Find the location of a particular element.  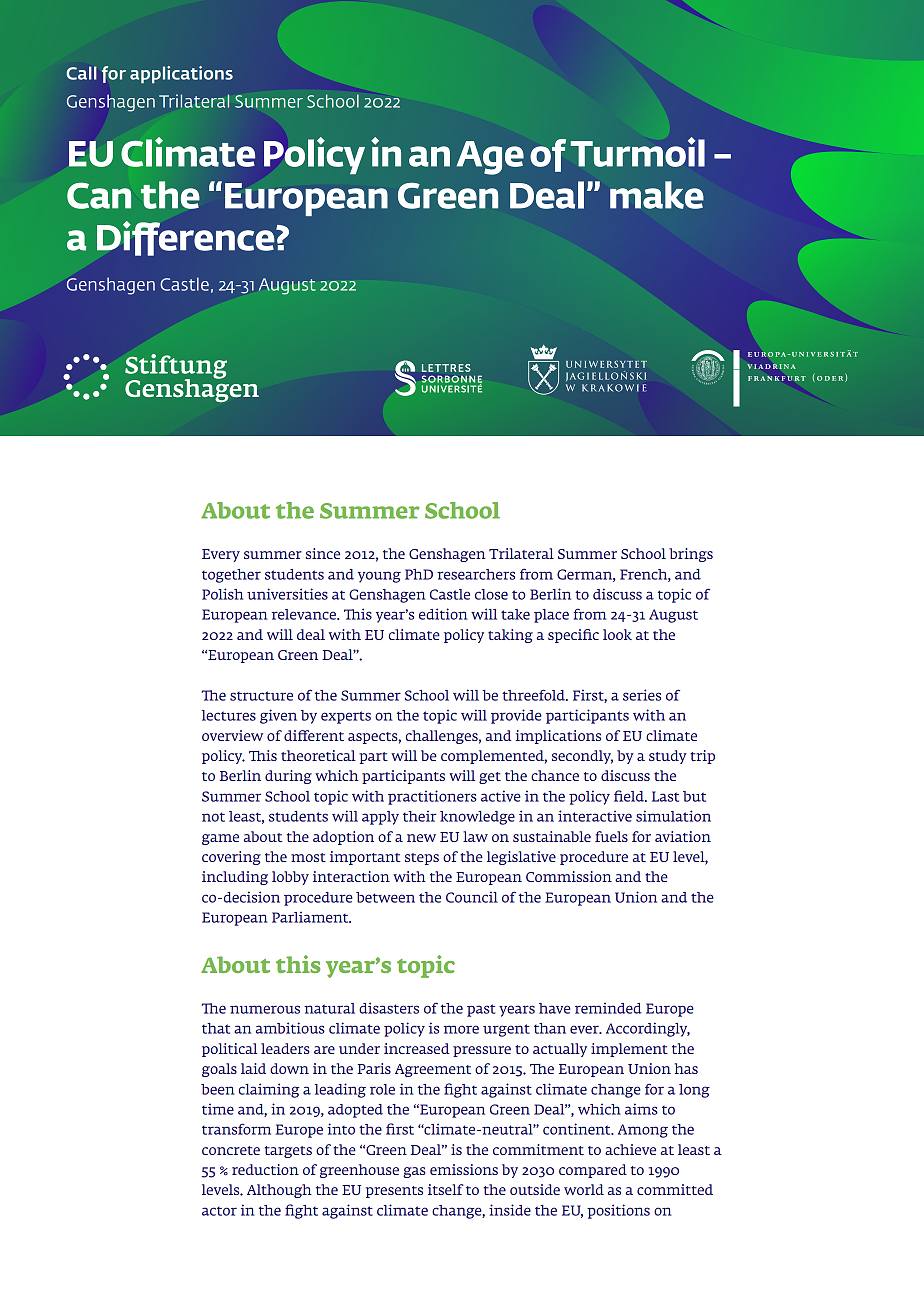

look is located at coordinates (617, 634).
